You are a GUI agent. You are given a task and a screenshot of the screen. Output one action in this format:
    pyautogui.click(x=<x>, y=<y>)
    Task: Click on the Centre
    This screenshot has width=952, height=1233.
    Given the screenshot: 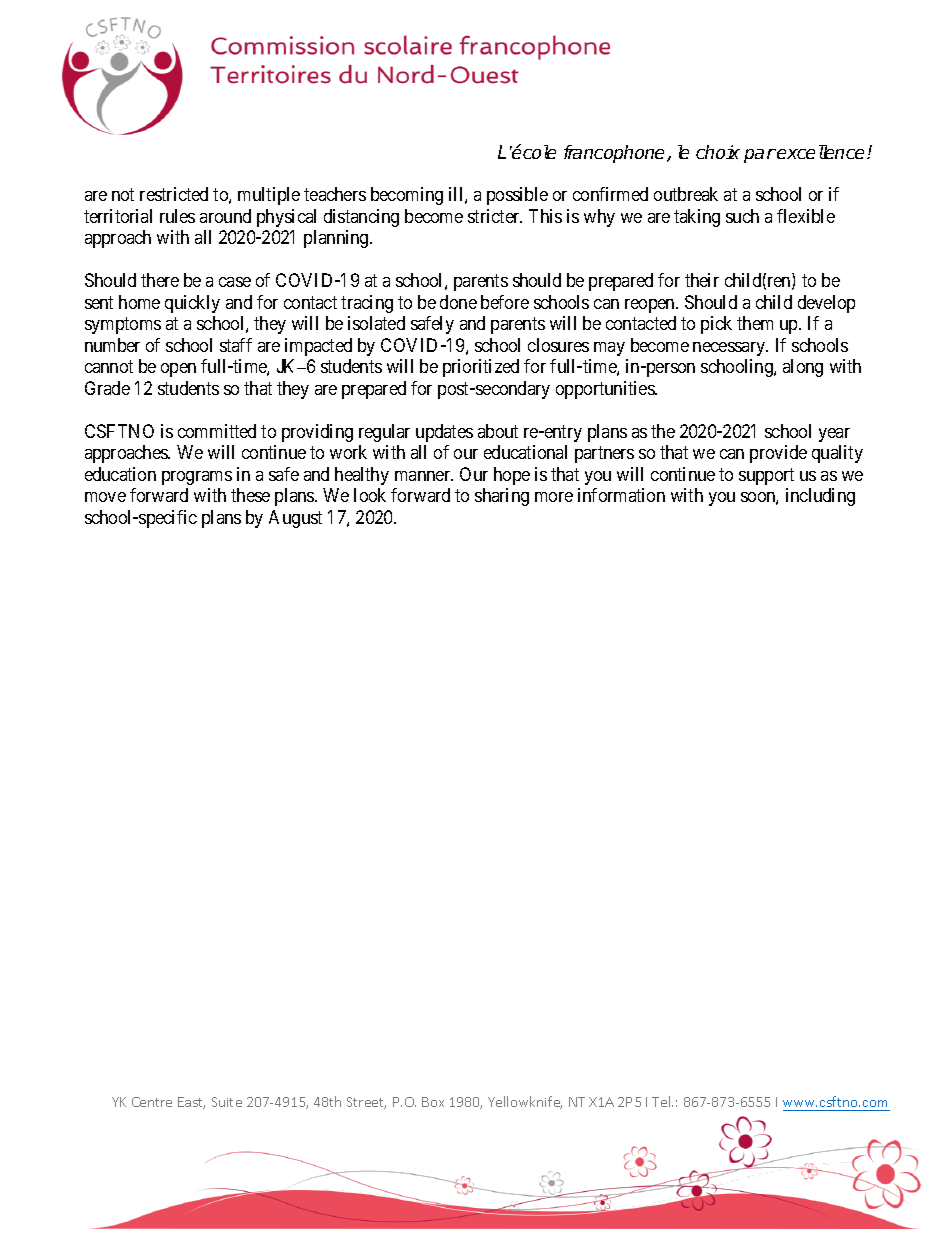 What is the action you would take?
    pyautogui.click(x=152, y=1102)
